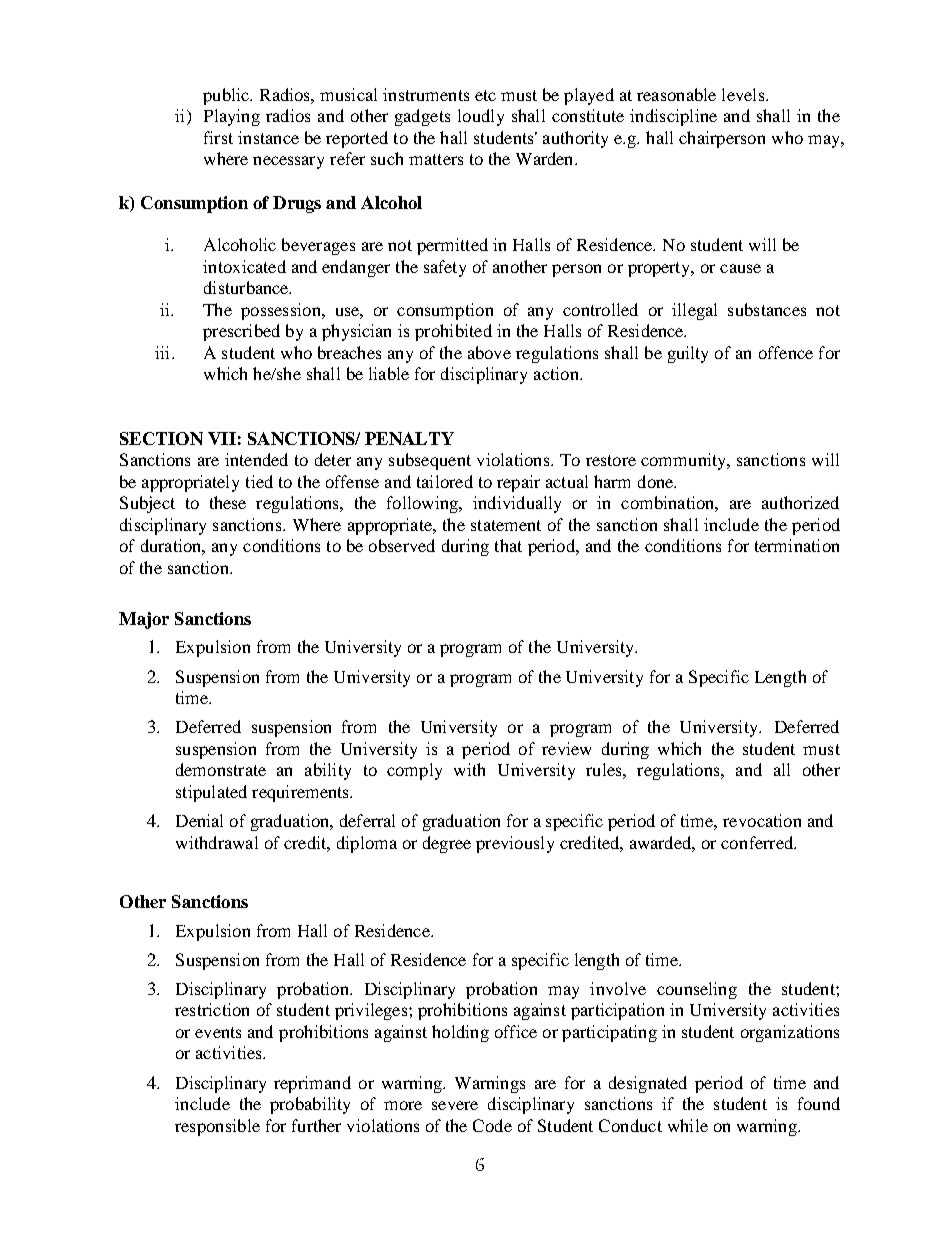 The width and height of the screenshot is (952, 1233). Describe the element at coordinates (744, 94) in the screenshot. I see `levels` at that location.
